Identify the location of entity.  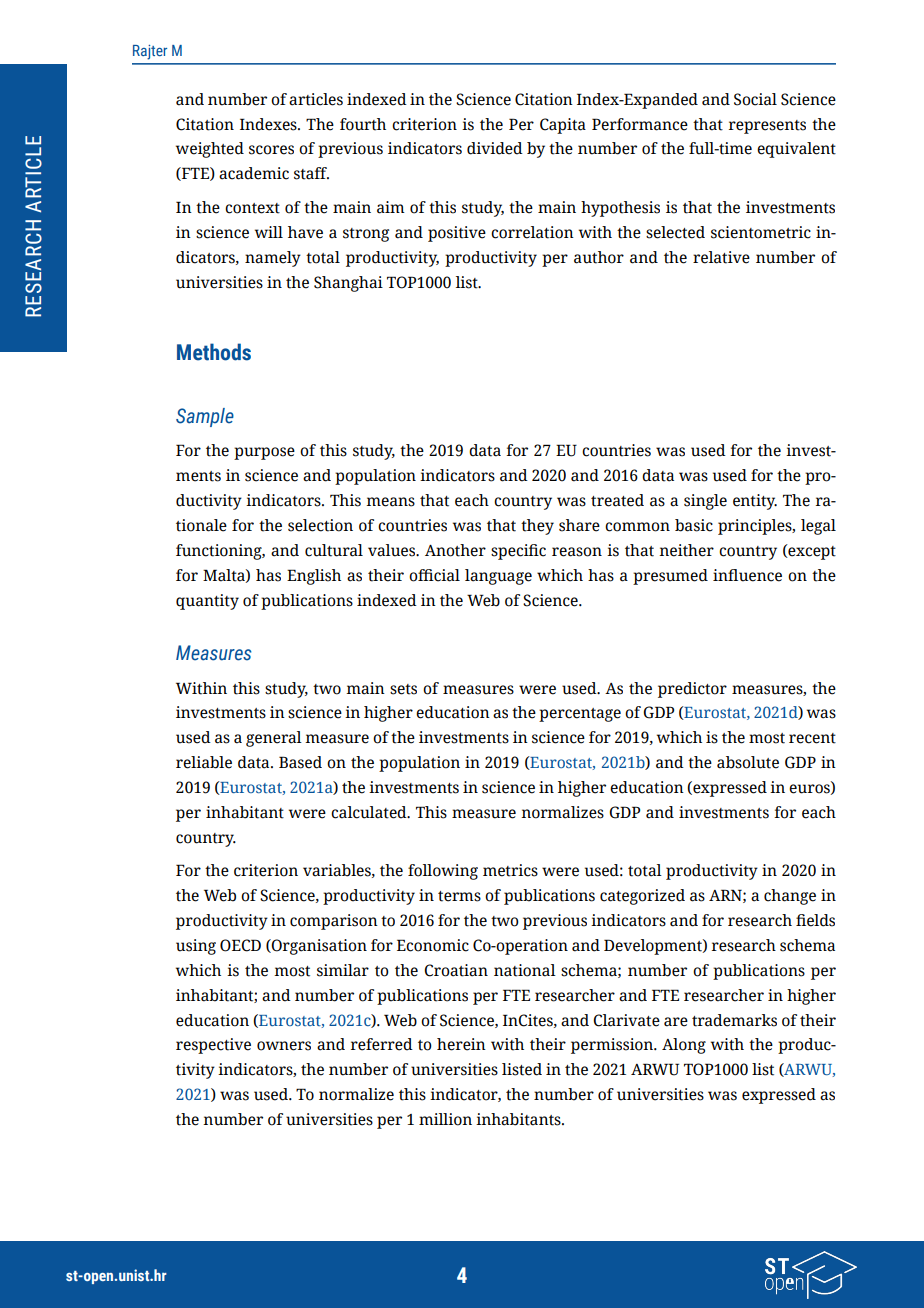
(755, 502).
